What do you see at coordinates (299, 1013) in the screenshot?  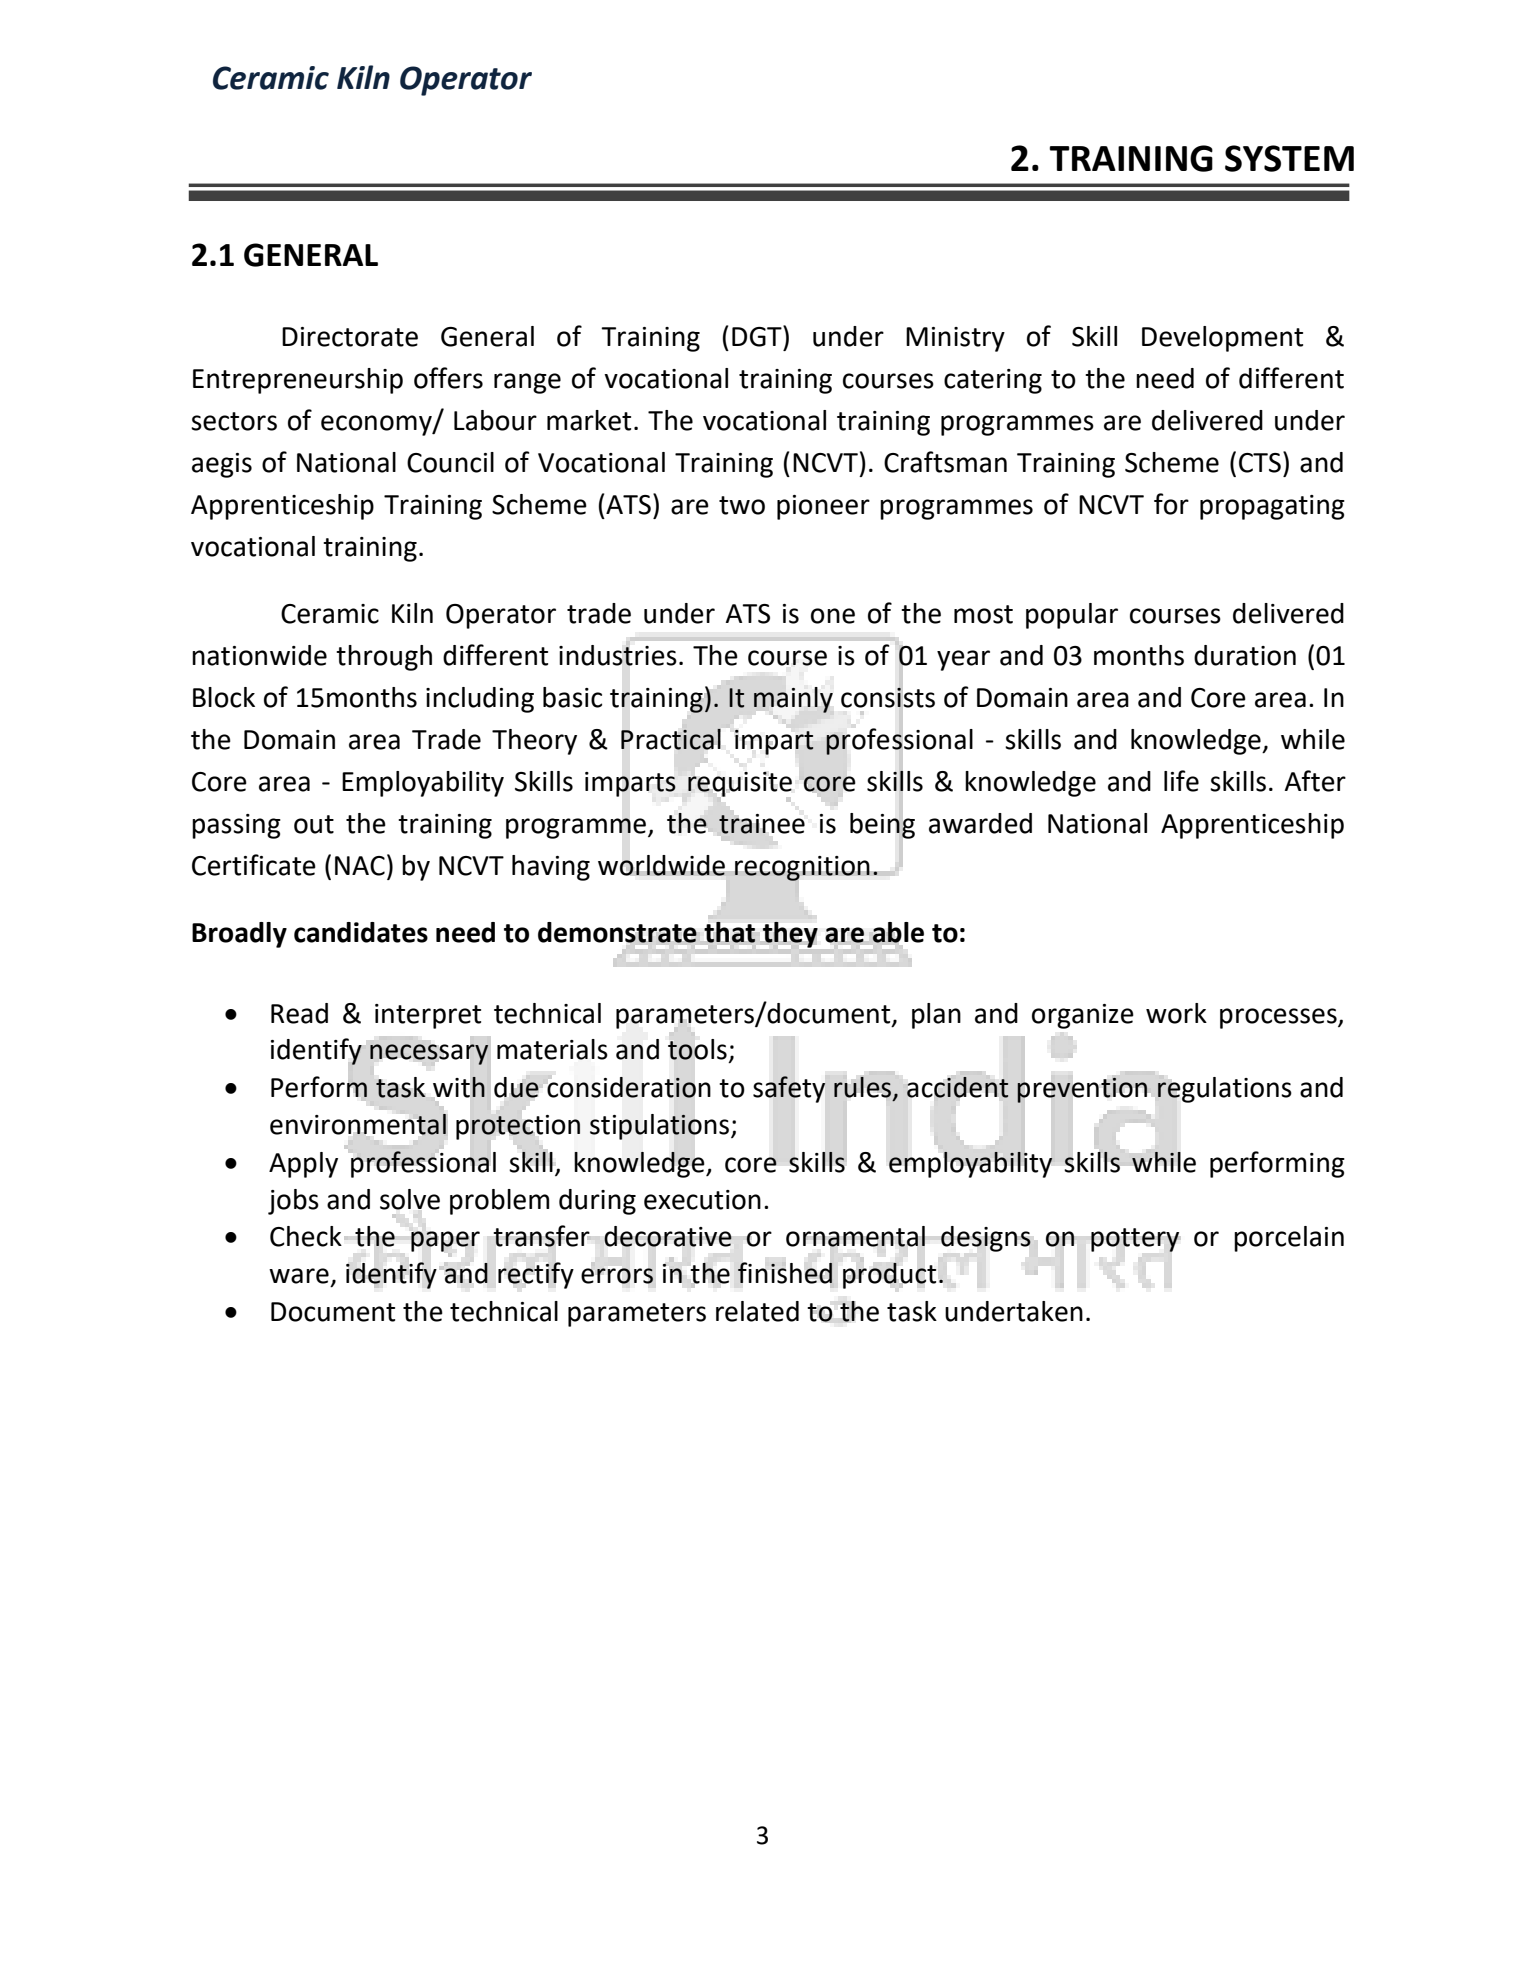 I see `Read` at bounding box center [299, 1013].
